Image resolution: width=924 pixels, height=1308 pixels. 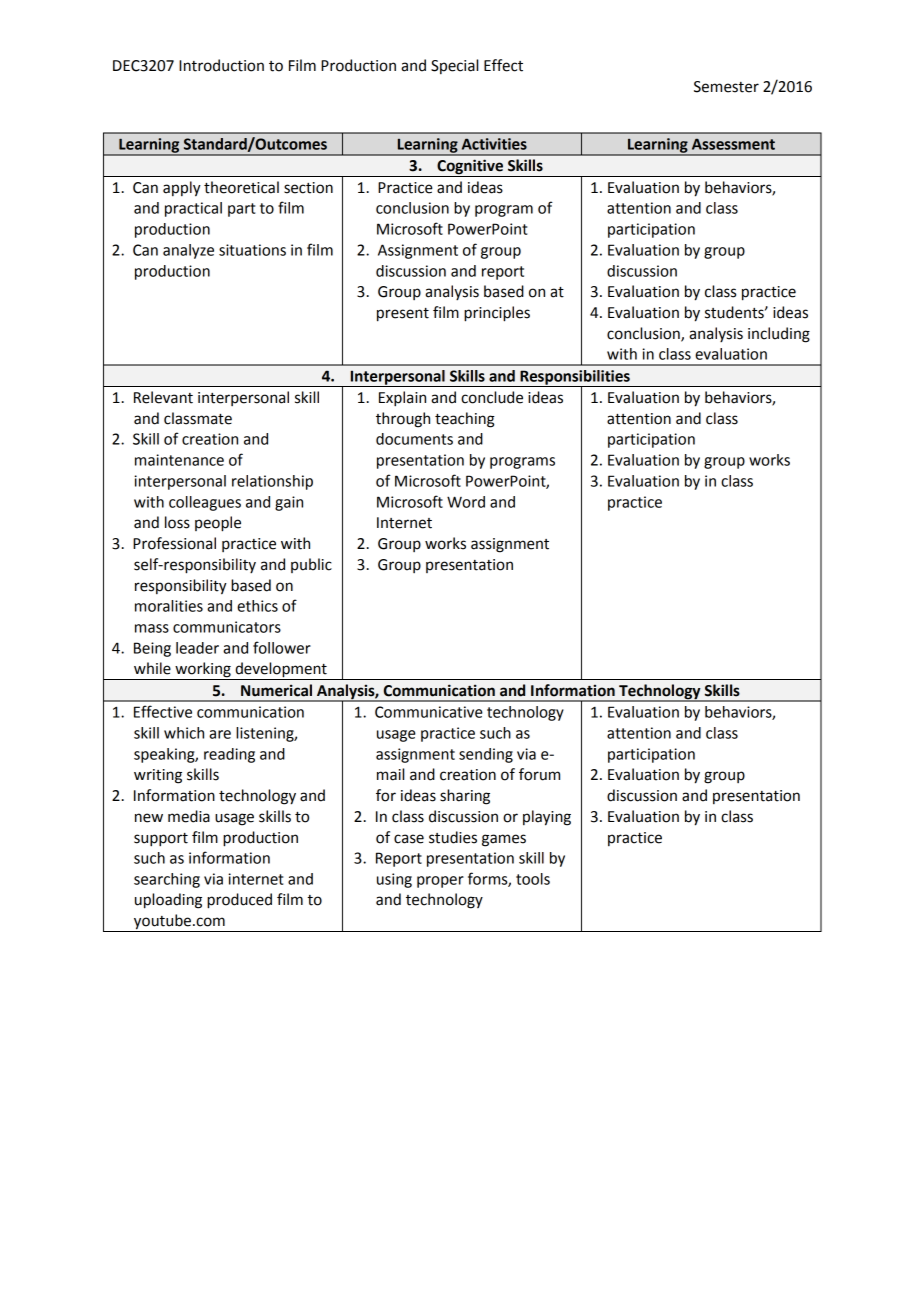 I want to click on proper, so click(x=440, y=882).
